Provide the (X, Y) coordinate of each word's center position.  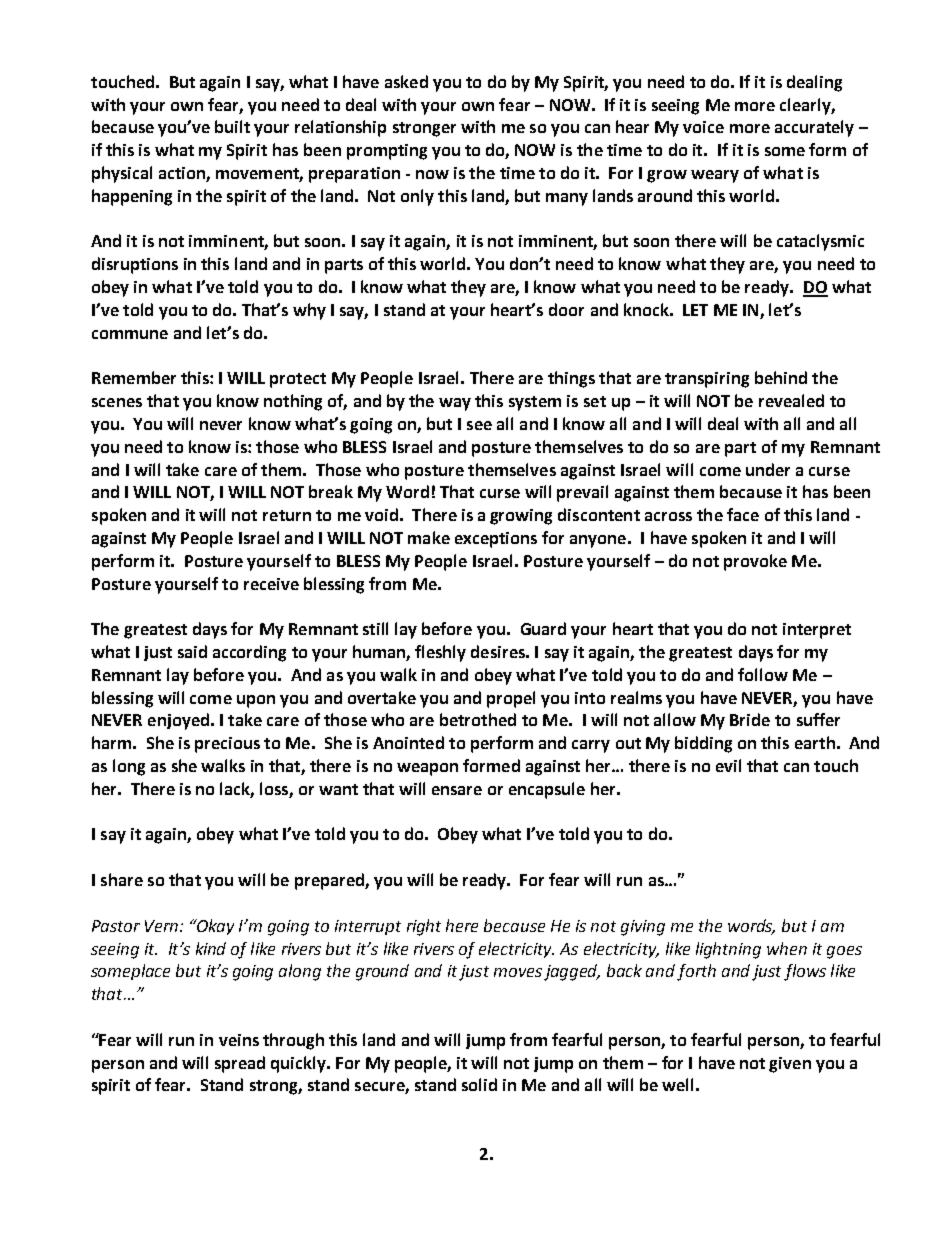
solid (479, 1084)
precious (227, 745)
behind (781, 377)
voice (703, 127)
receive (271, 584)
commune (130, 334)
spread (240, 1064)
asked (406, 81)
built (232, 126)
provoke (755, 562)
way (455, 404)
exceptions (496, 540)
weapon (427, 769)
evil (728, 765)
